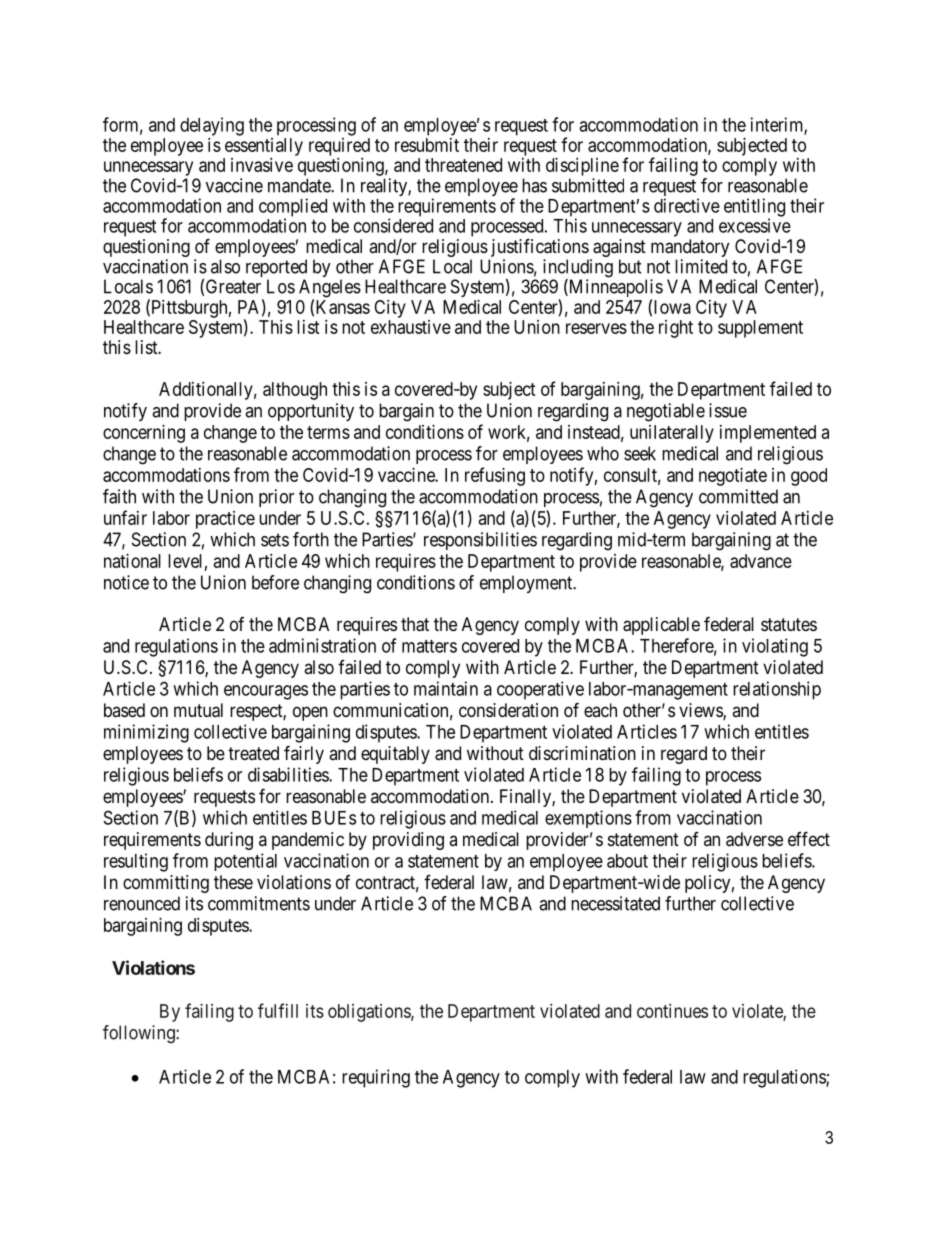  I want to click on issue, so click(728, 410).
